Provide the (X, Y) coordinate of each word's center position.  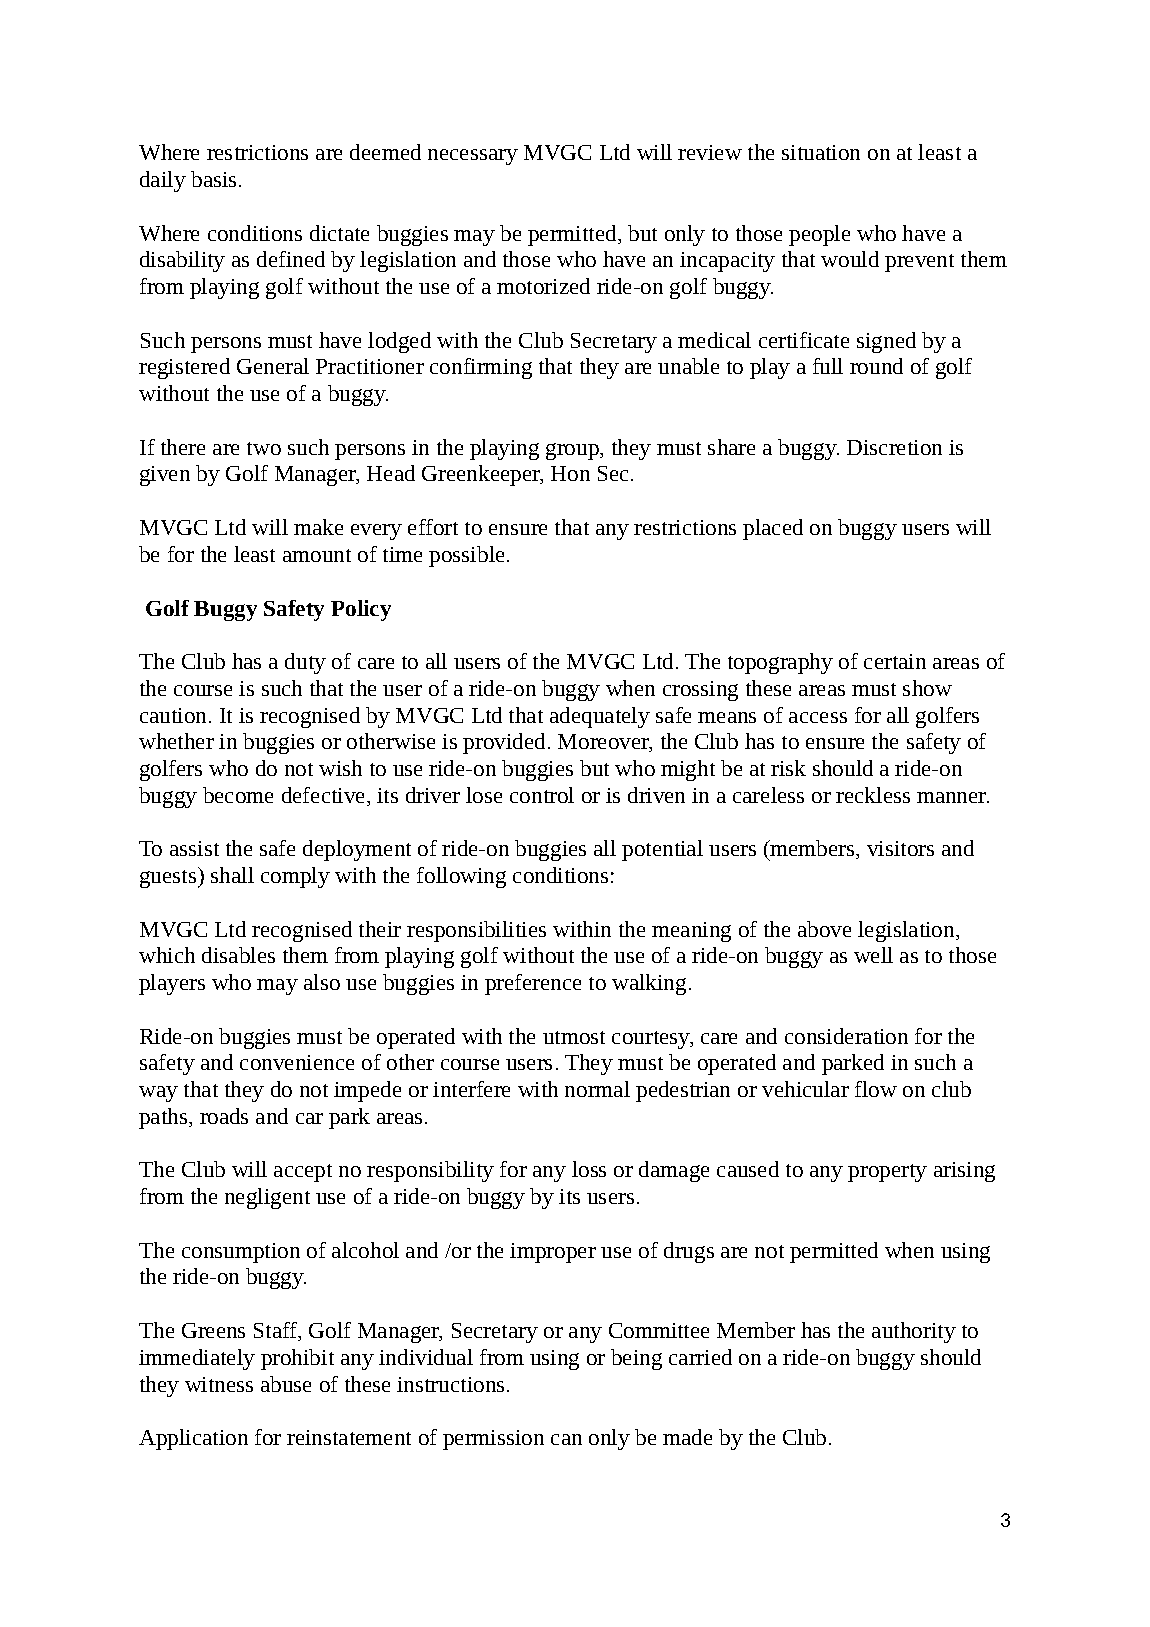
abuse (286, 1384)
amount (317, 555)
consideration (846, 1036)
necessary (473, 157)
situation (821, 152)
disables (238, 955)
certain (895, 661)
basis (213, 179)
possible (466, 556)
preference (533, 984)
